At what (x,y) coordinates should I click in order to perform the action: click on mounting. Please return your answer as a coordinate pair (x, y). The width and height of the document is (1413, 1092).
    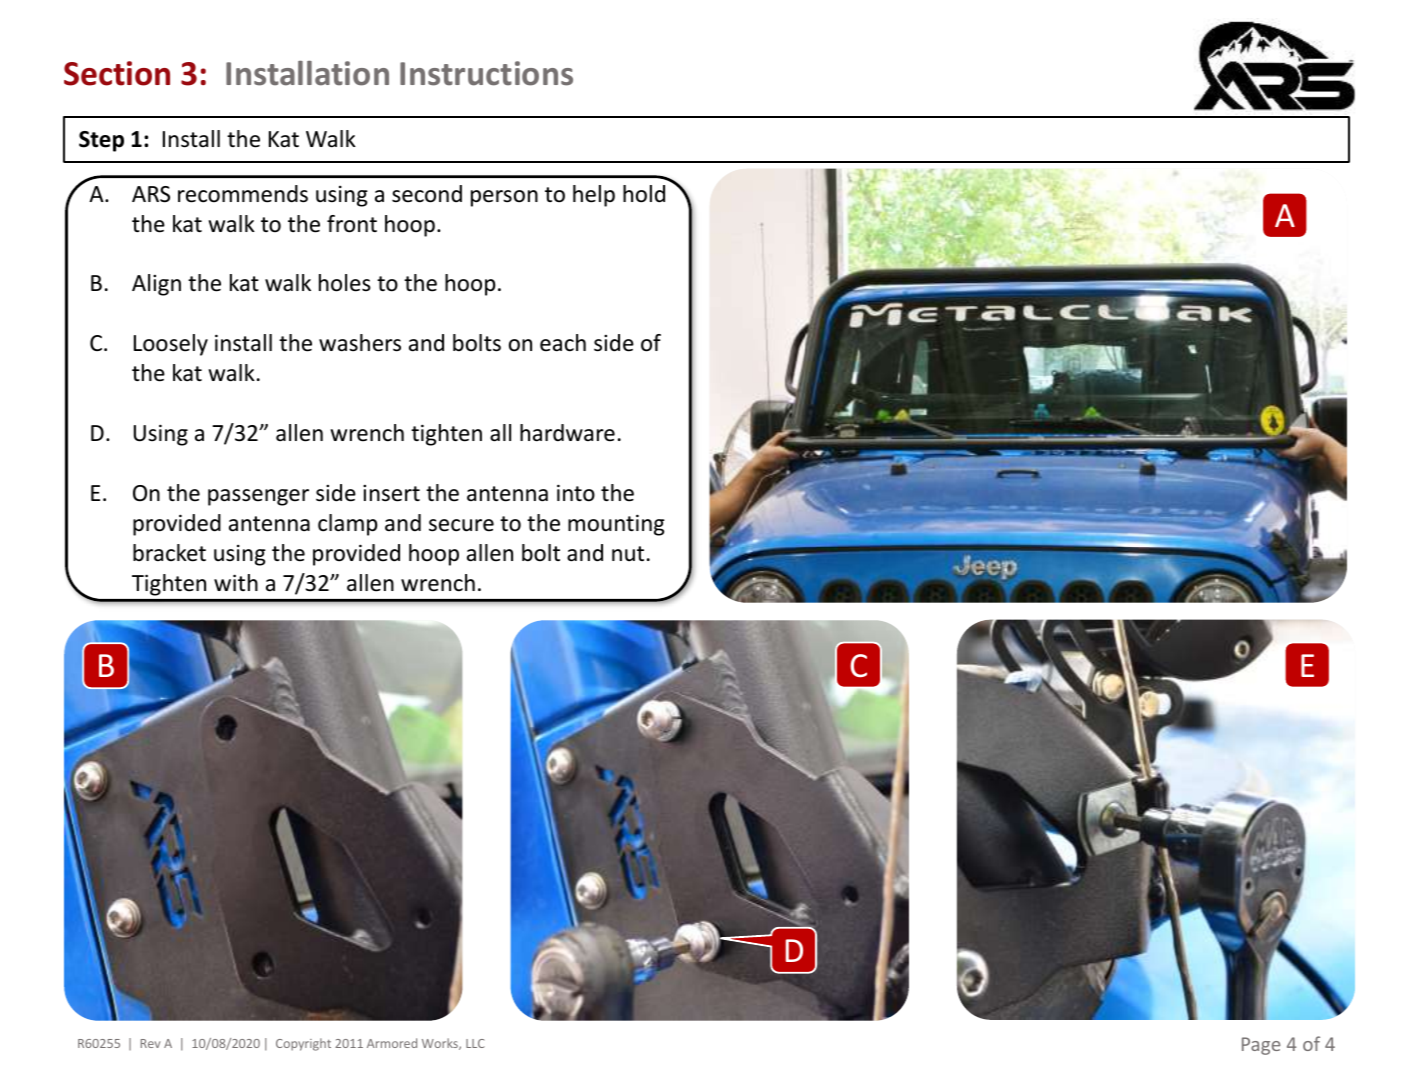
    Looking at the image, I should click on (616, 525).
